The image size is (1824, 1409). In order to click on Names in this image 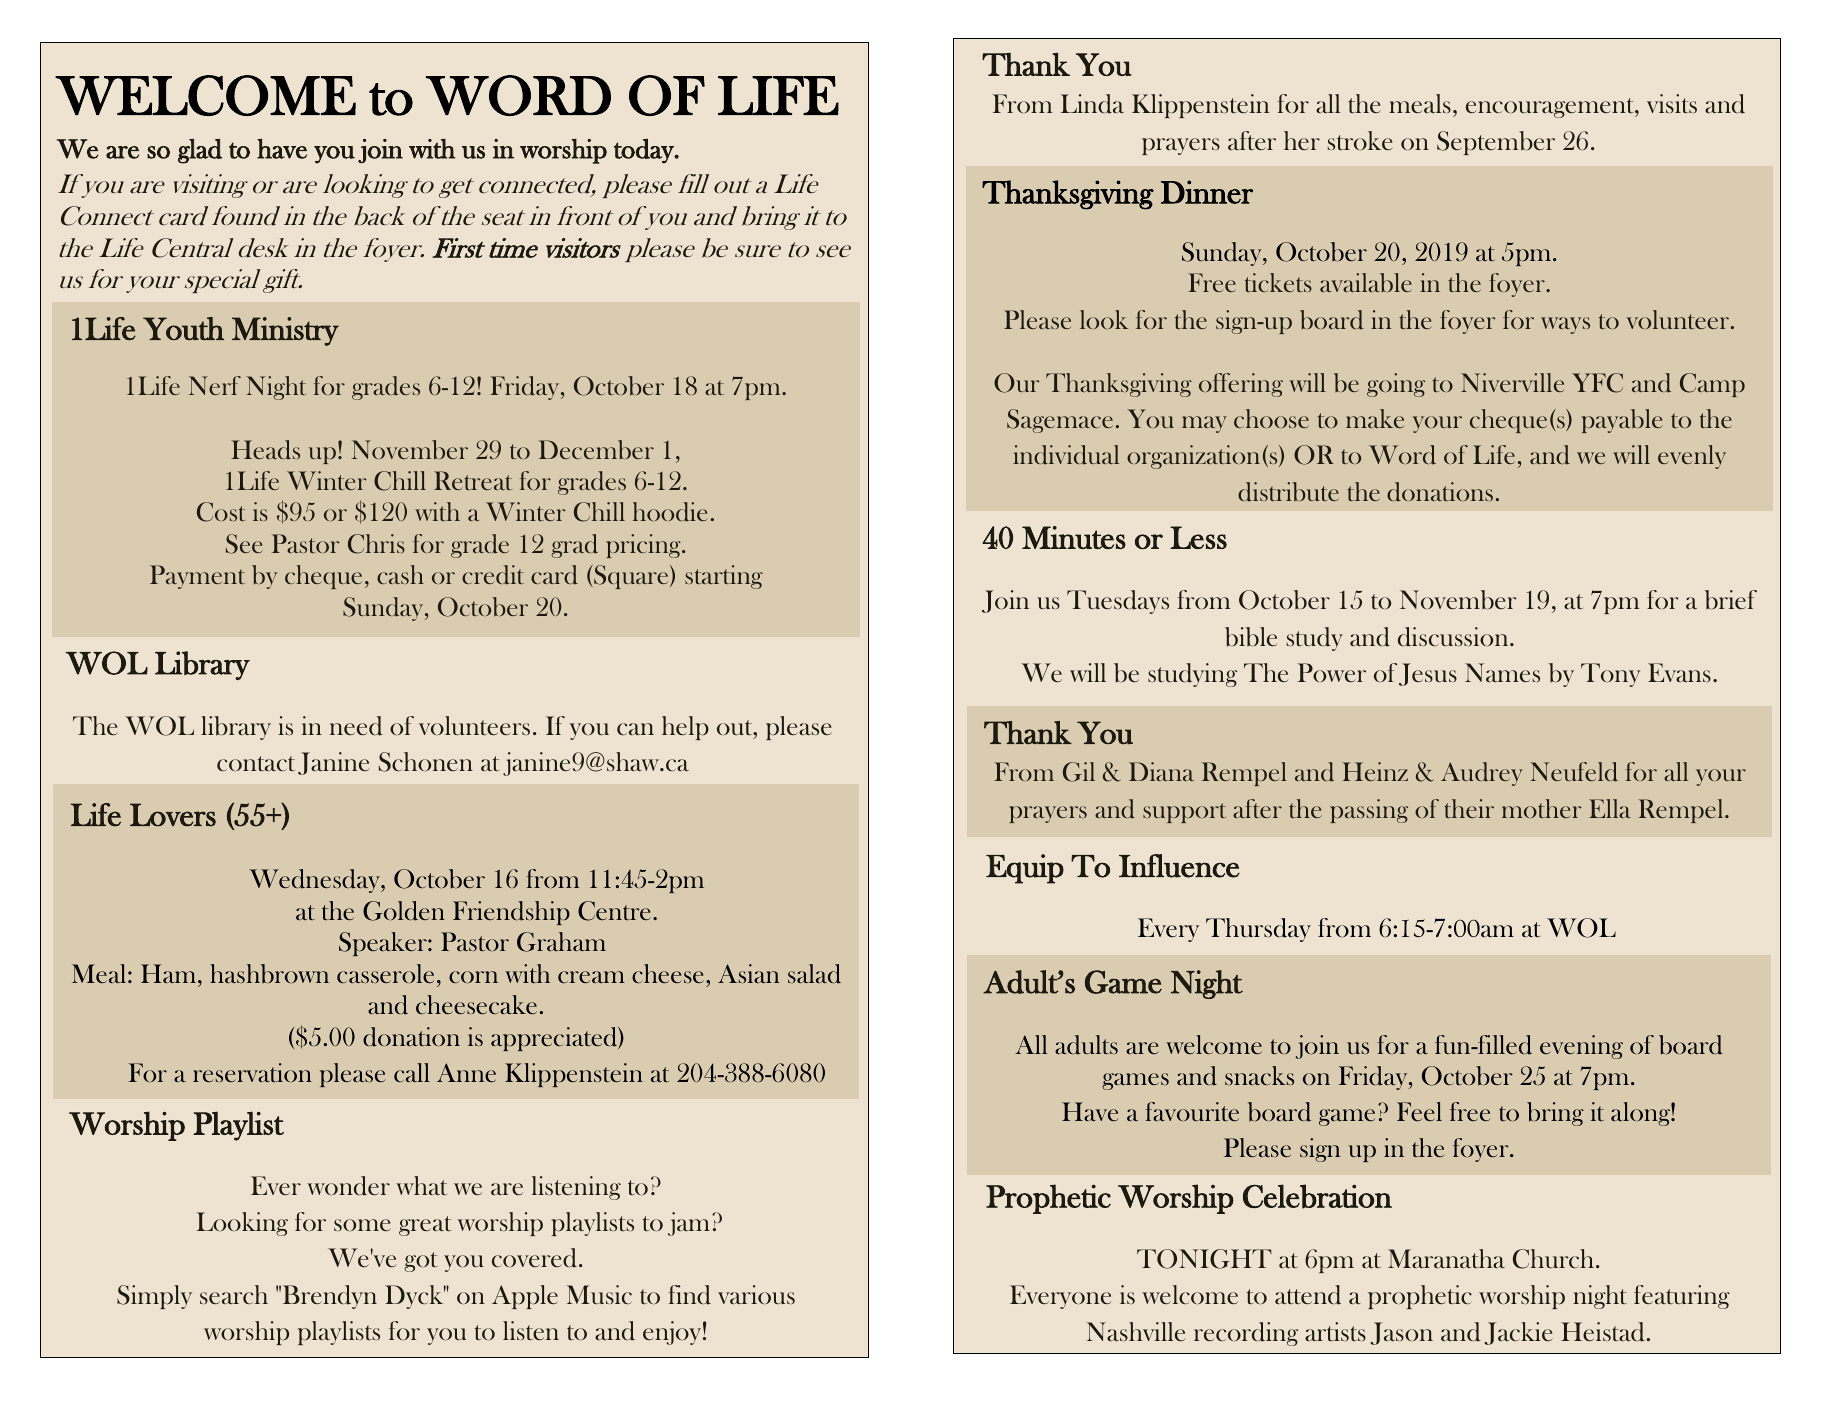, I will do `click(1502, 672)`.
